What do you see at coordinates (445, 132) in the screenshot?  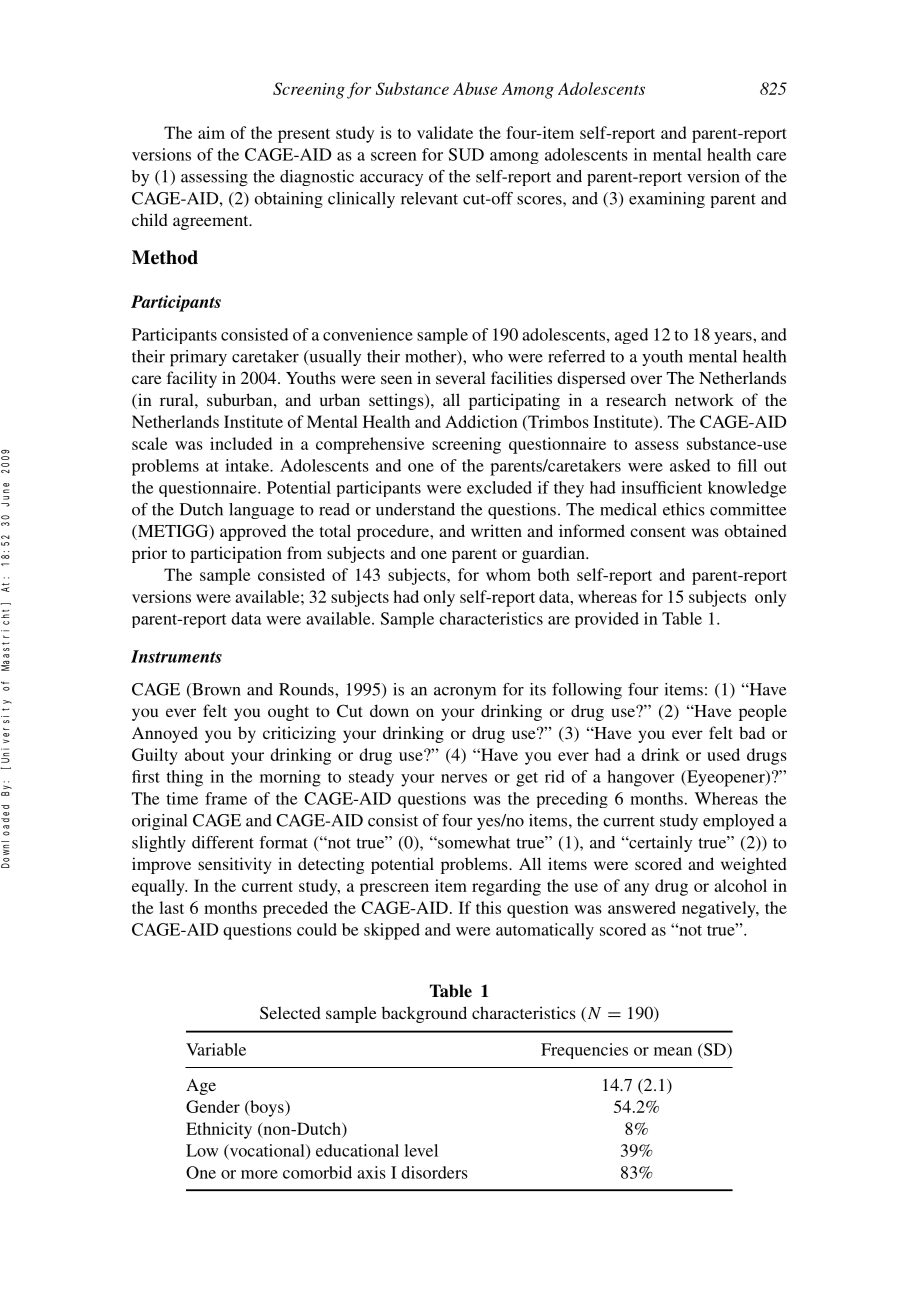 I see `validate` at bounding box center [445, 132].
